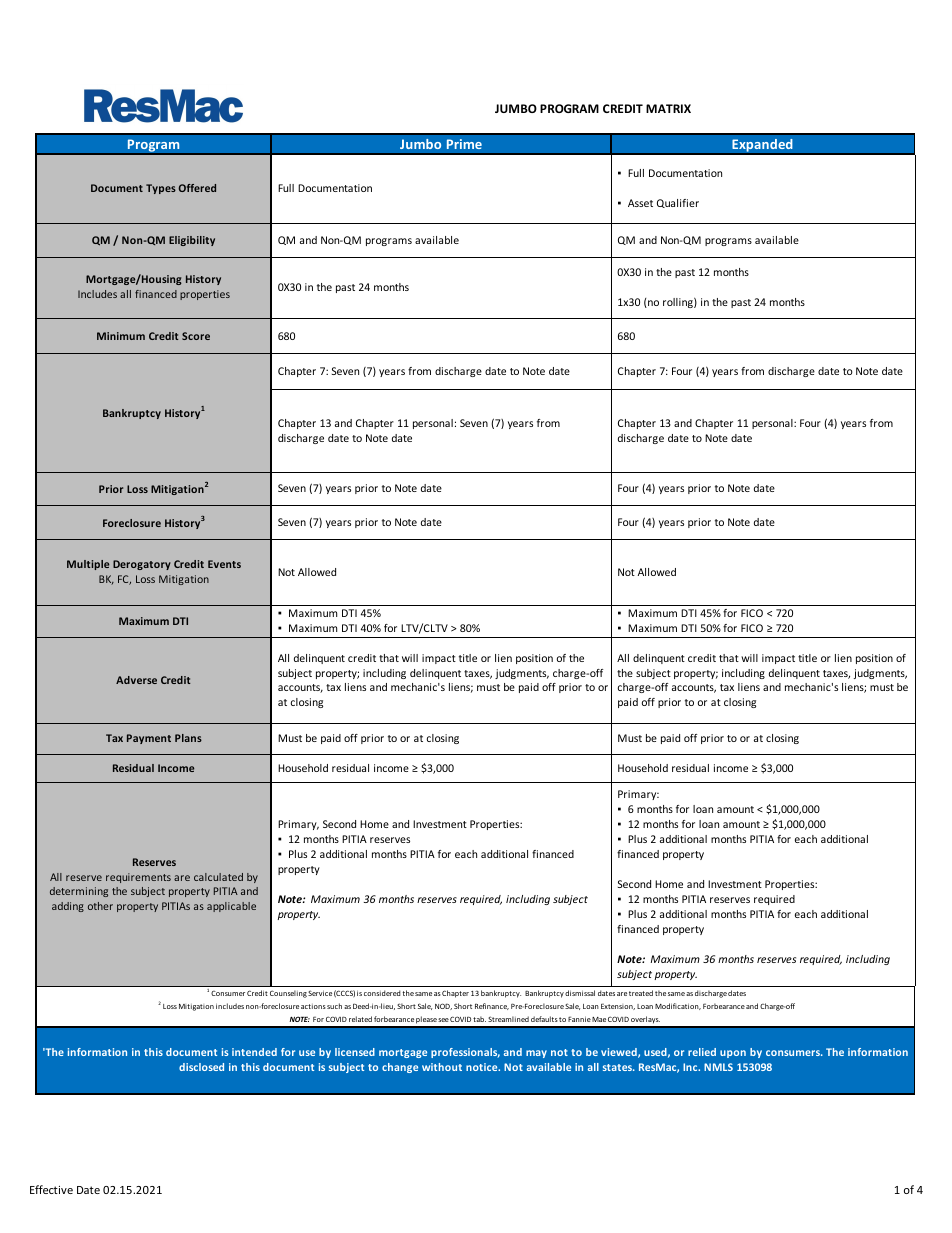 The image size is (952, 1233). I want to click on treated, so click(641, 993).
